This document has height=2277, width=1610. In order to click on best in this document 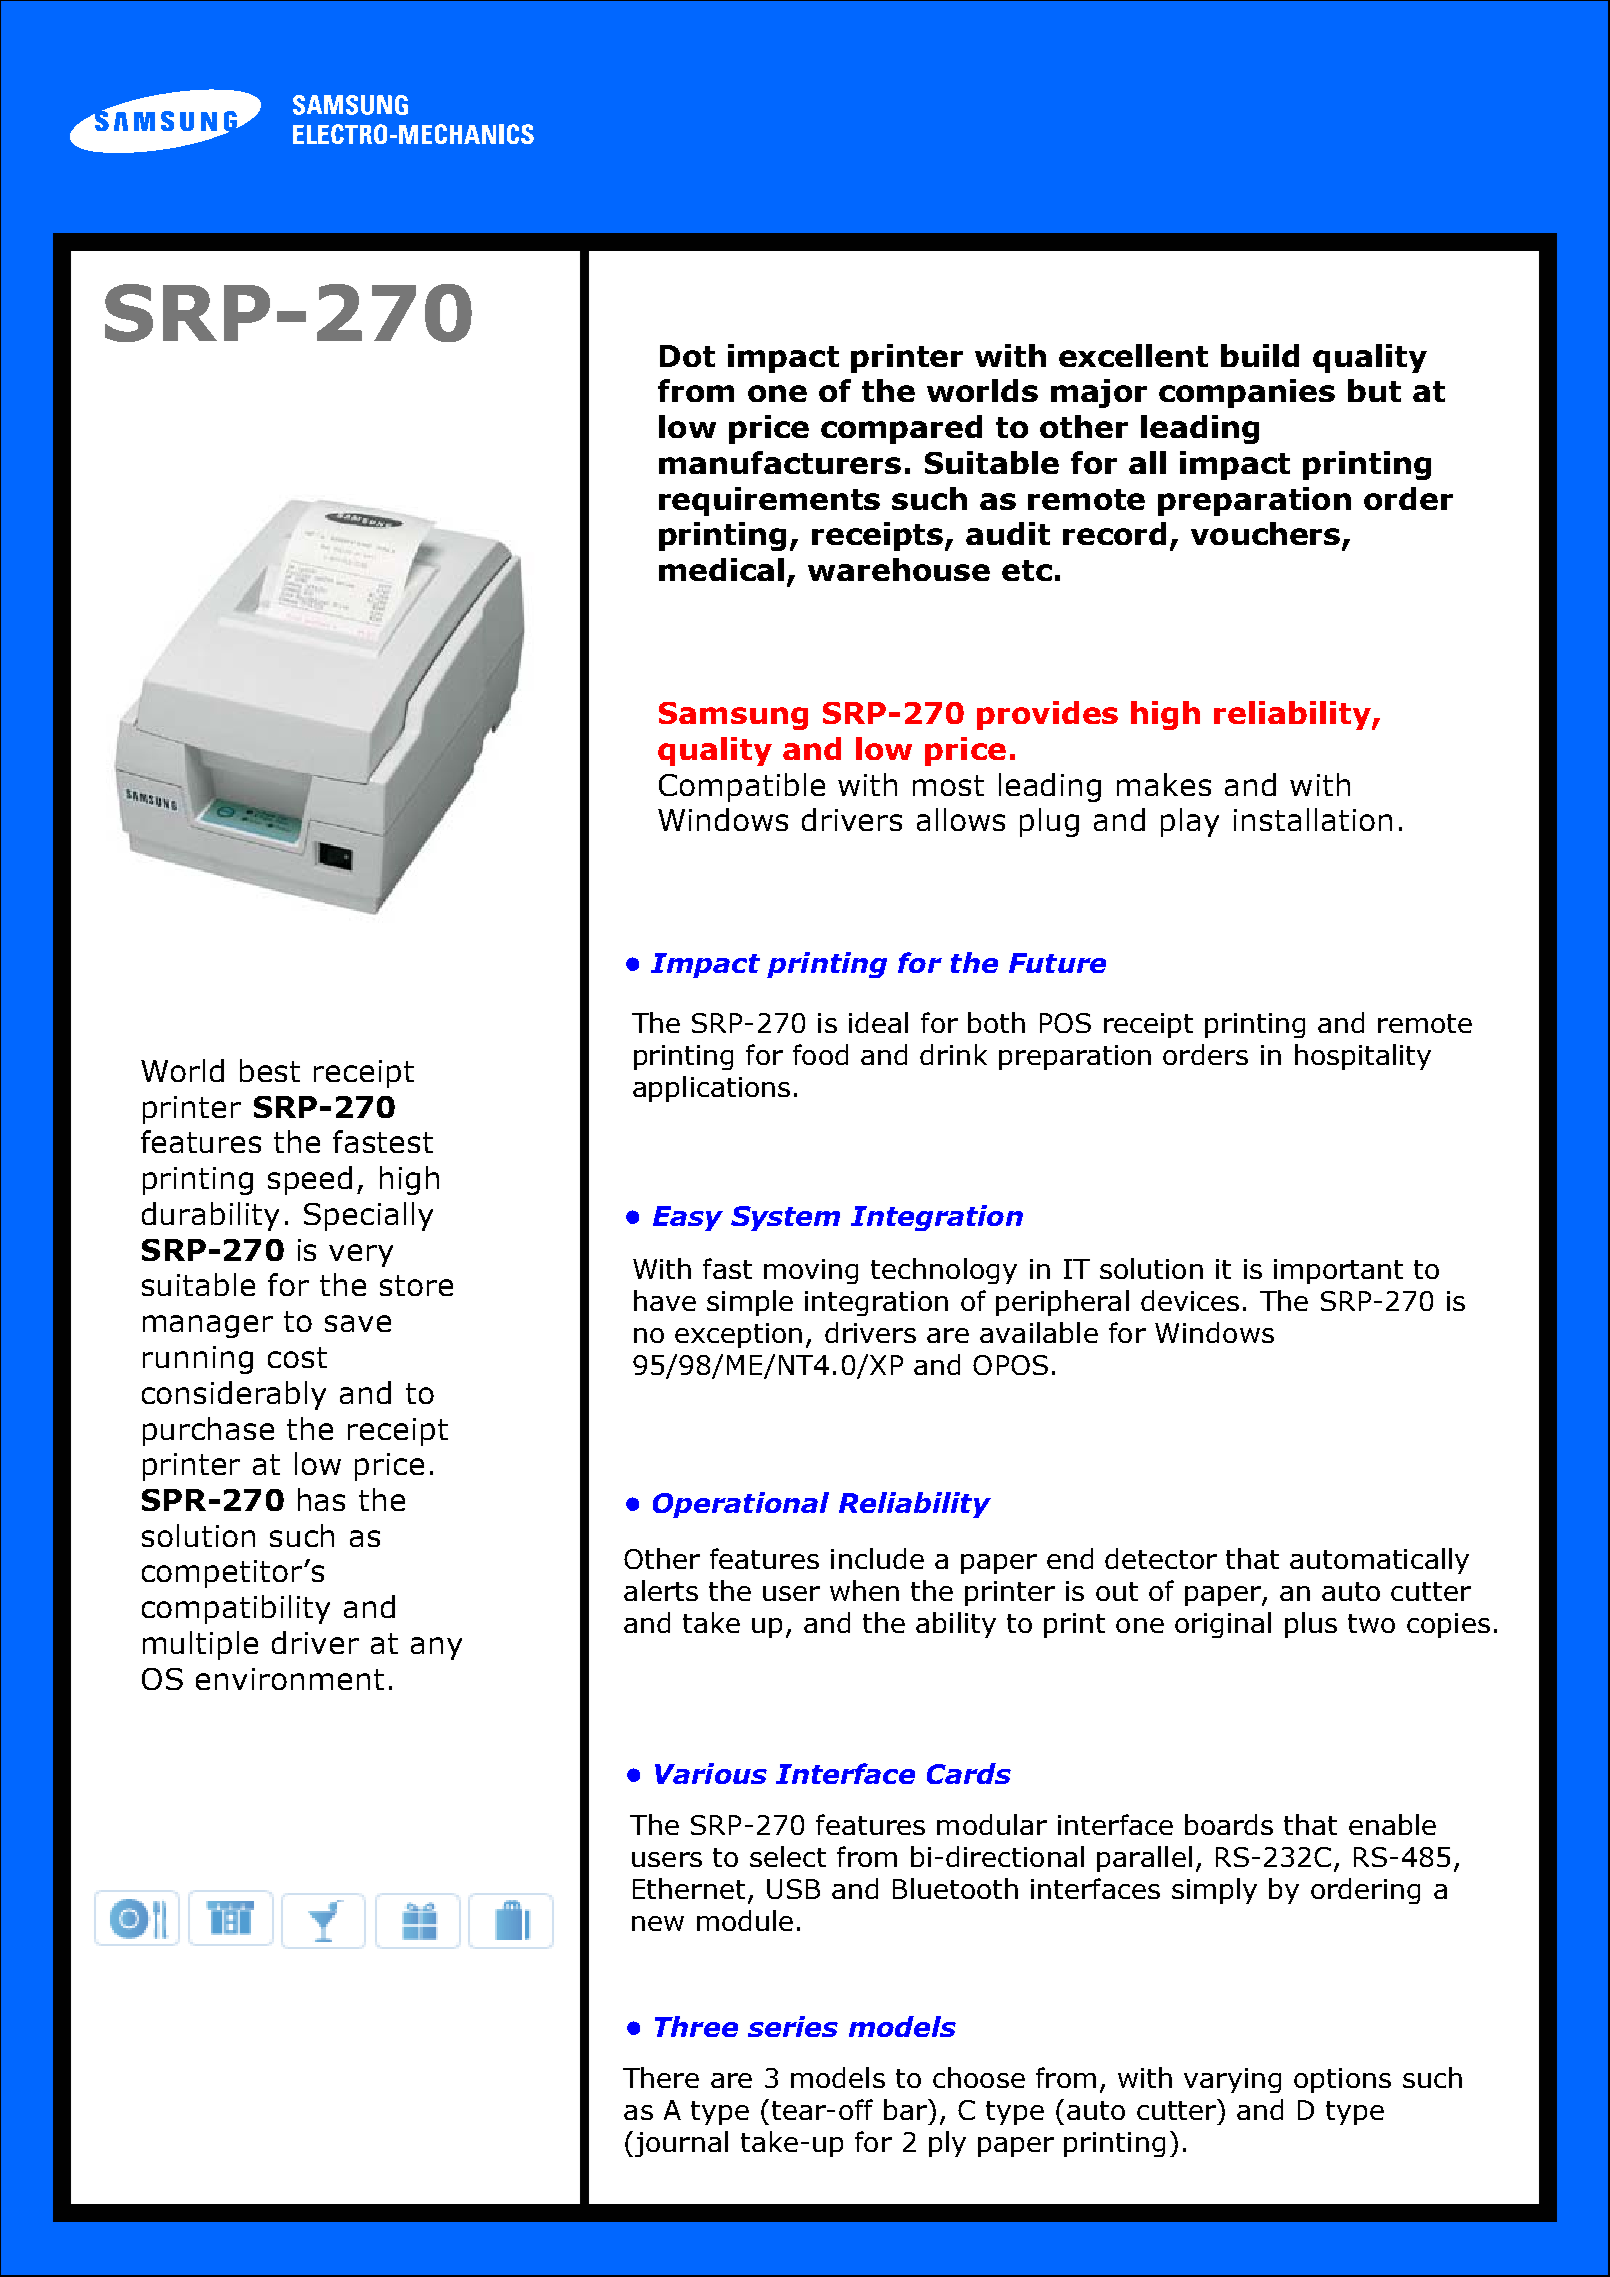, I will do `click(270, 1070)`.
